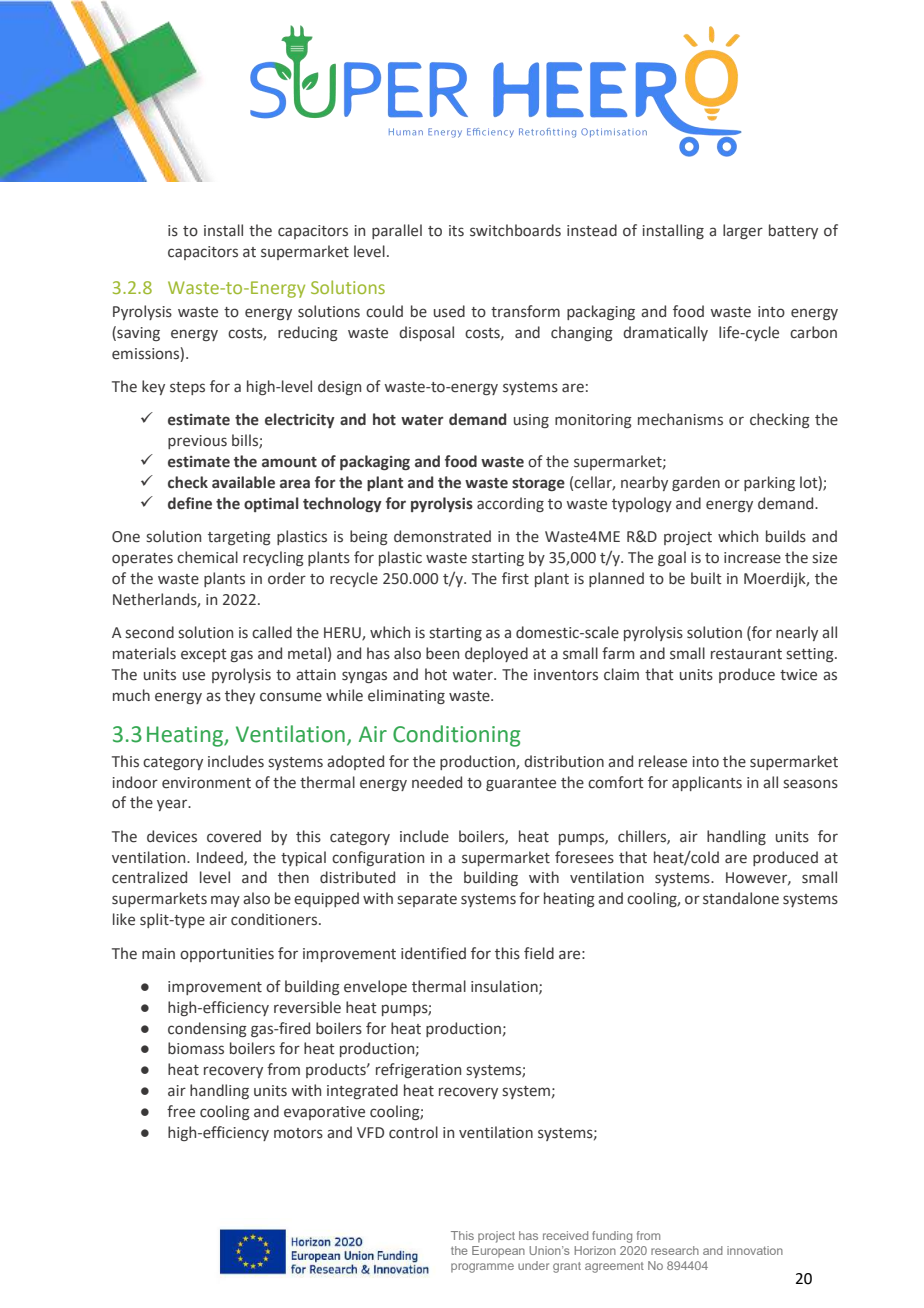 Image resolution: width=924 pixels, height=1308 pixels. I want to click on motors, so click(298, 1133).
